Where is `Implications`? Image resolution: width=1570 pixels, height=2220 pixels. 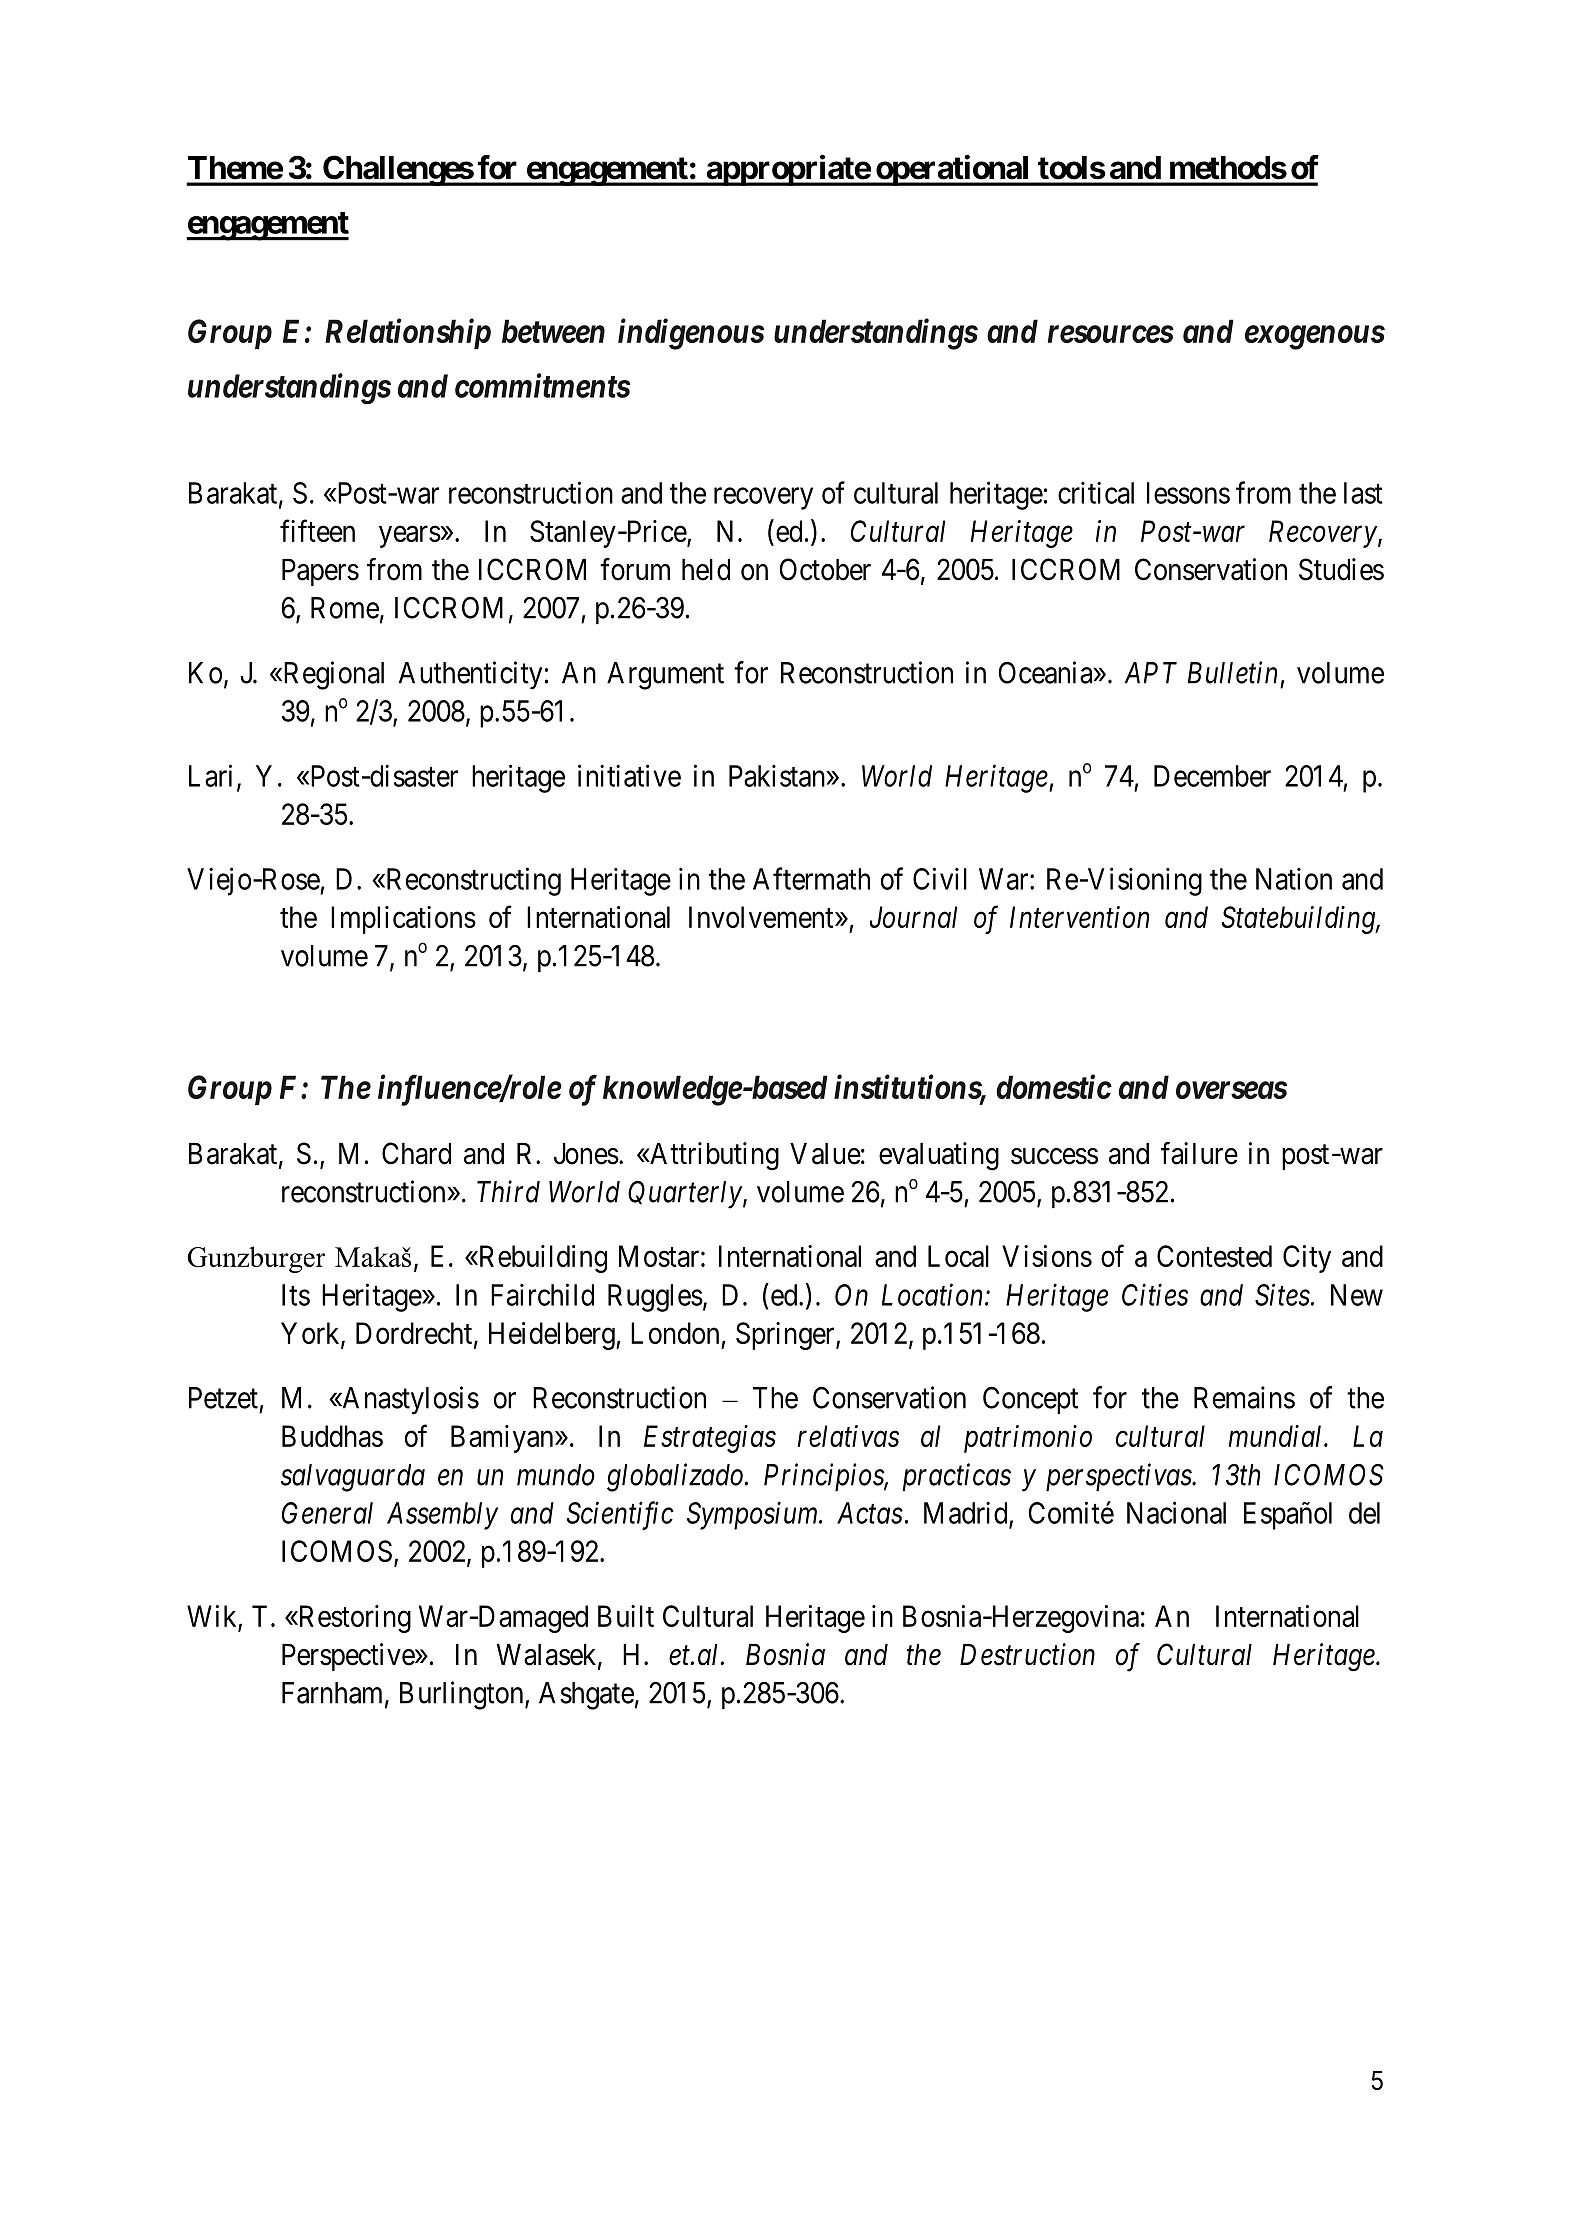 Implications is located at coordinates (403, 920).
